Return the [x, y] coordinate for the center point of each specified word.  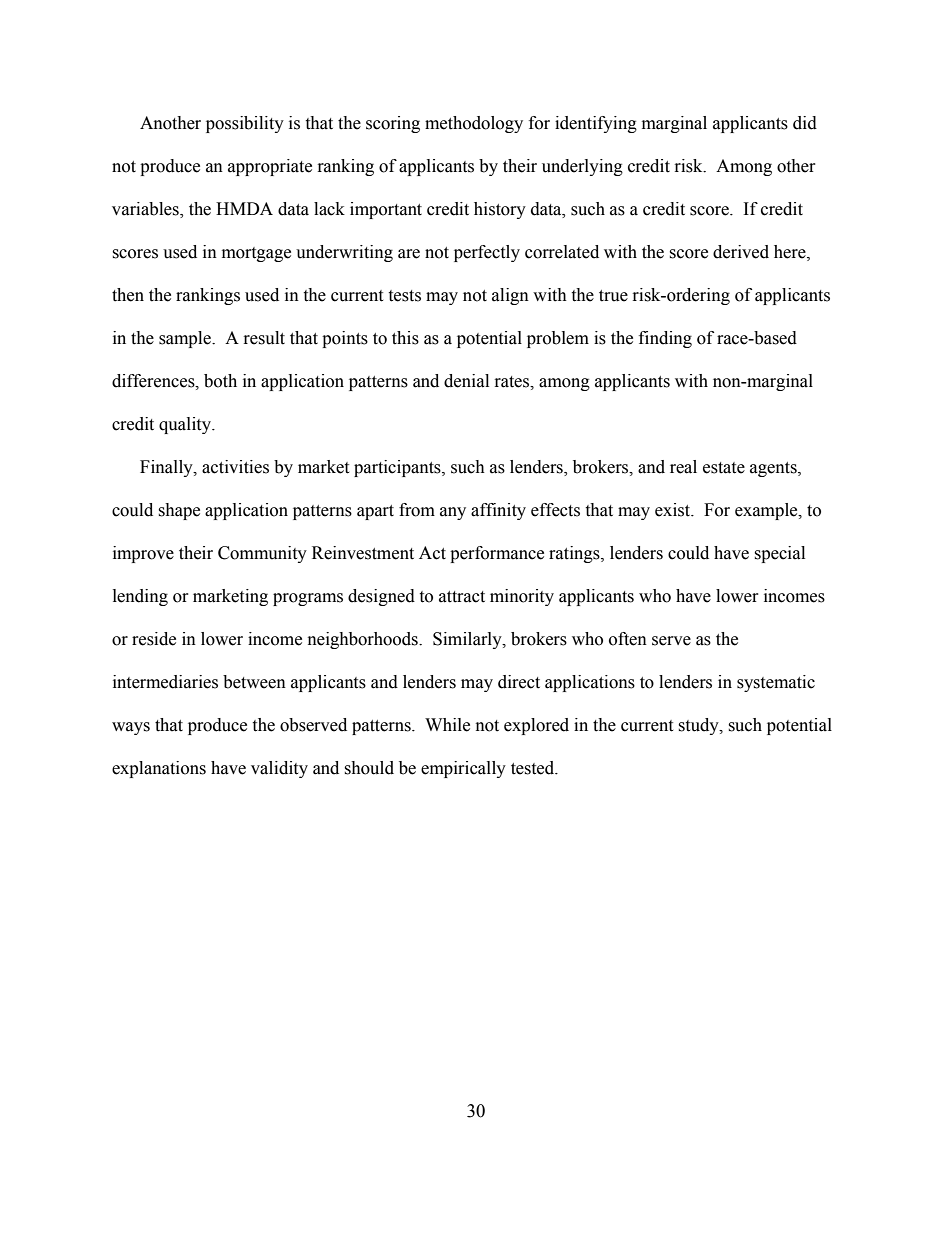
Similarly [468, 640]
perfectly [487, 253]
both [220, 381]
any [453, 513]
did [805, 123]
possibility [245, 124]
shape [179, 511]
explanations [159, 769]
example [767, 511]
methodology [474, 124]
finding [665, 339]
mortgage [256, 254]
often [628, 639]
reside [154, 639]
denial [466, 381]
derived [741, 252]
